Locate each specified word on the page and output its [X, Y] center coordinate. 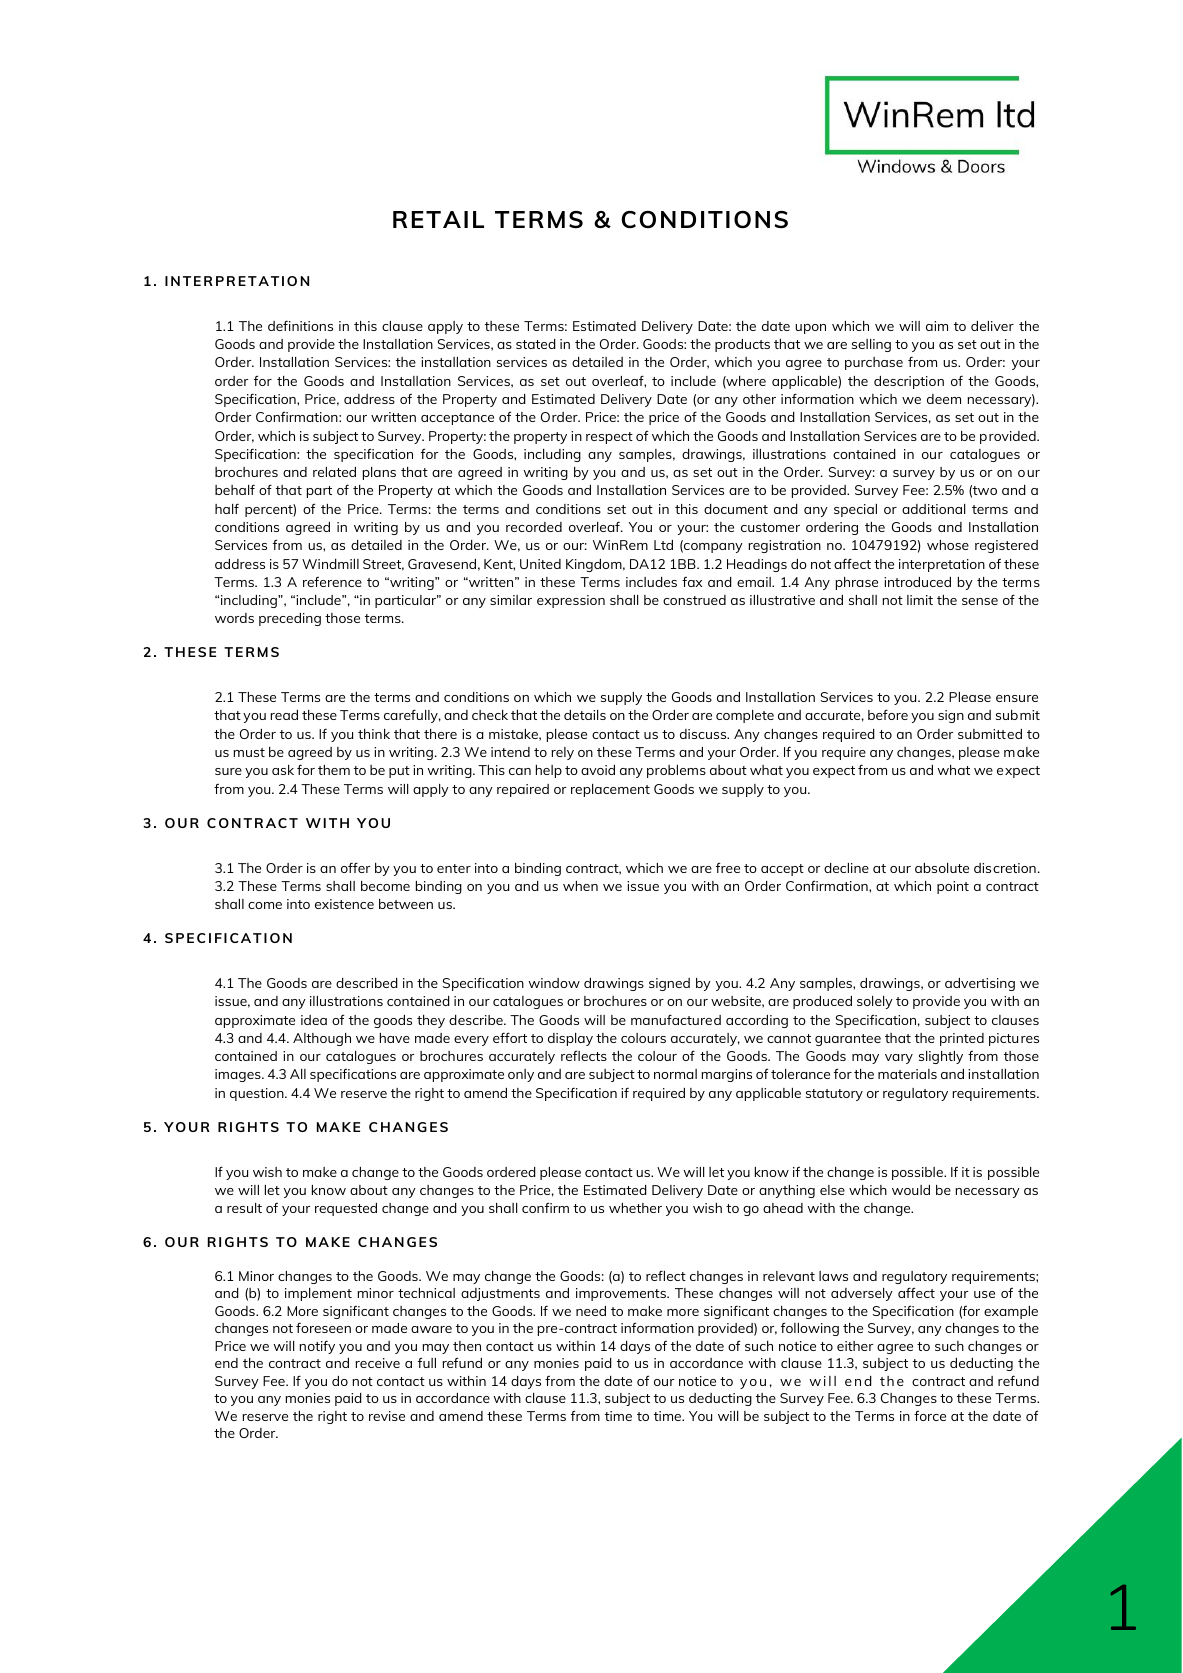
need [591, 1311]
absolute [942, 868]
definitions [300, 325]
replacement [610, 790]
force [930, 1416]
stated [536, 344]
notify [317, 1347]
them [334, 770]
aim [937, 326]
